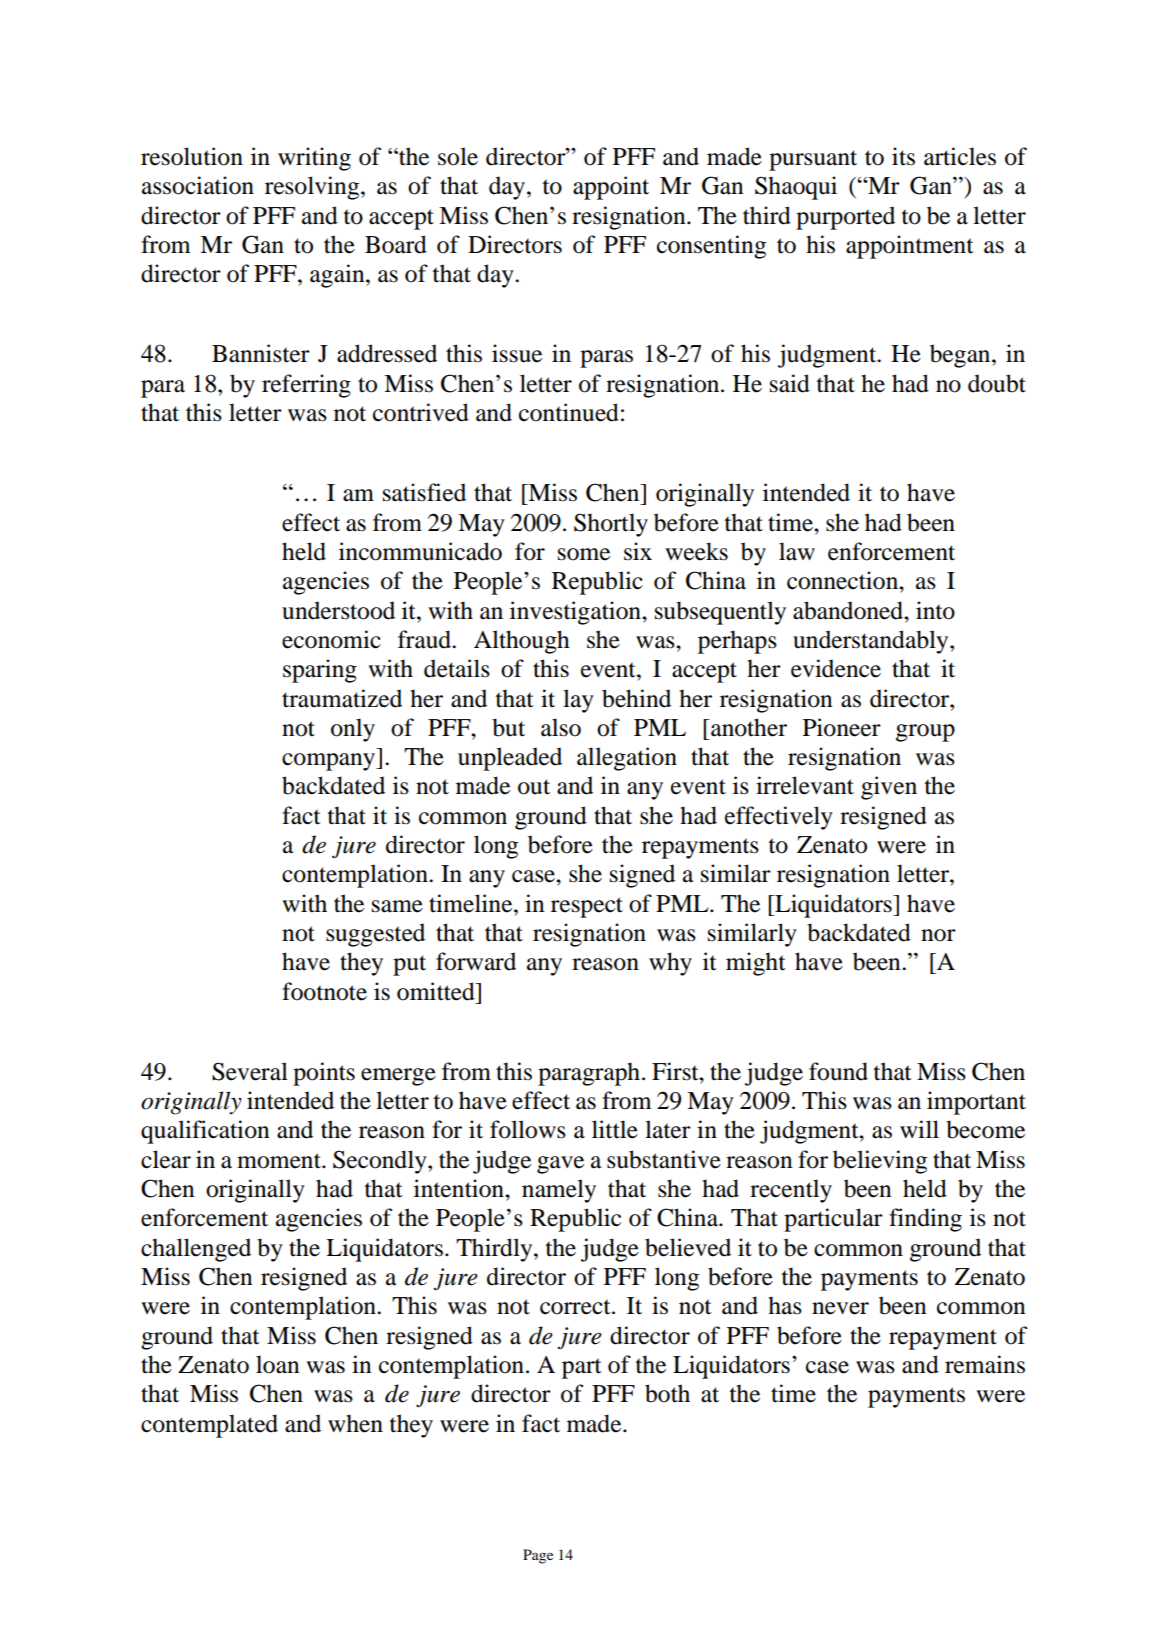 The width and height of the image is (1167, 1651). What do you see at coordinates (538, 1556) in the image?
I see `Page` at bounding box center [538, 1556].
